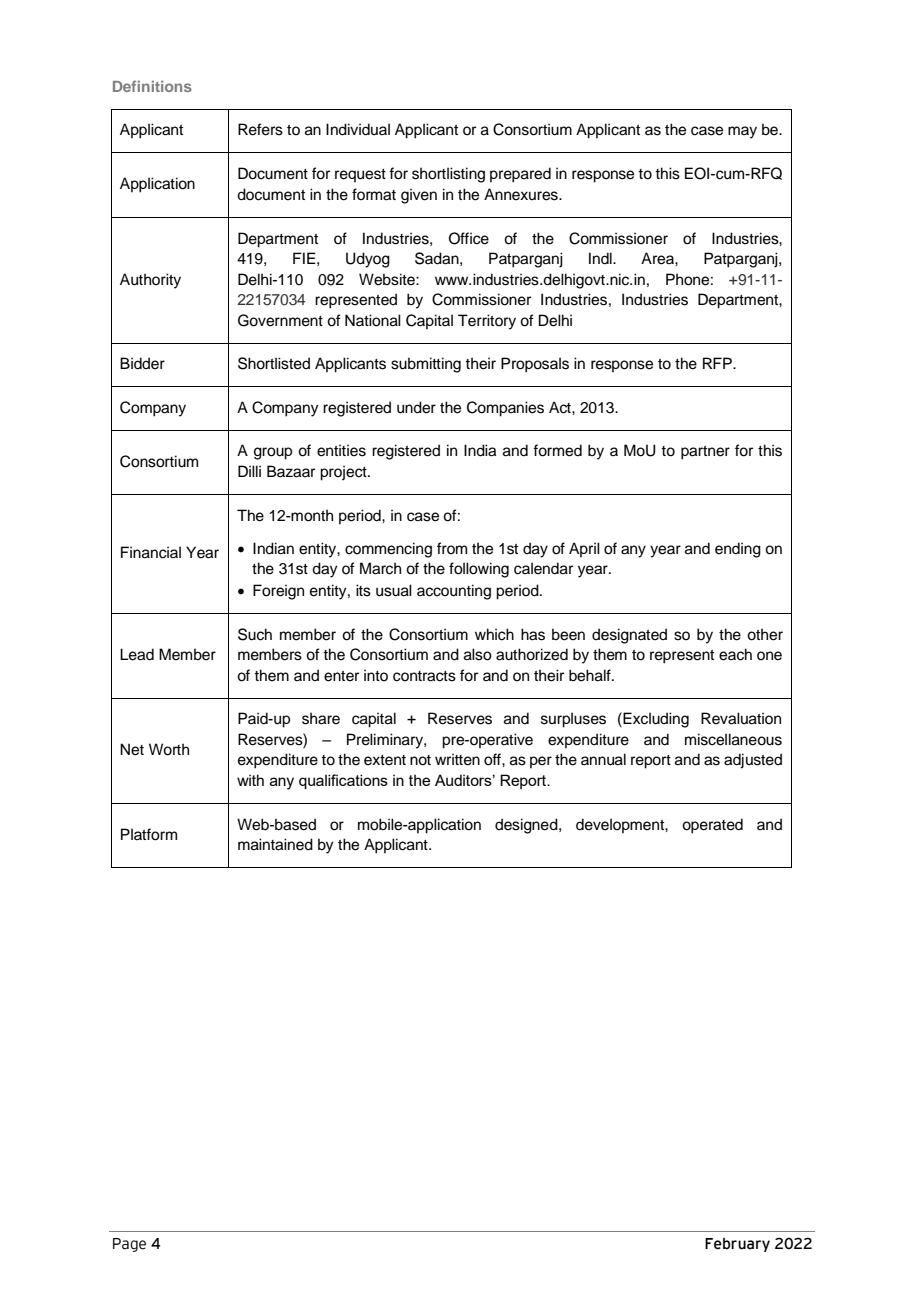 The height and width of the document is (1308, 924). What do you see at coordinates (718, 363) in the document?
I see `RFP` at bounding box center [718, 363].
